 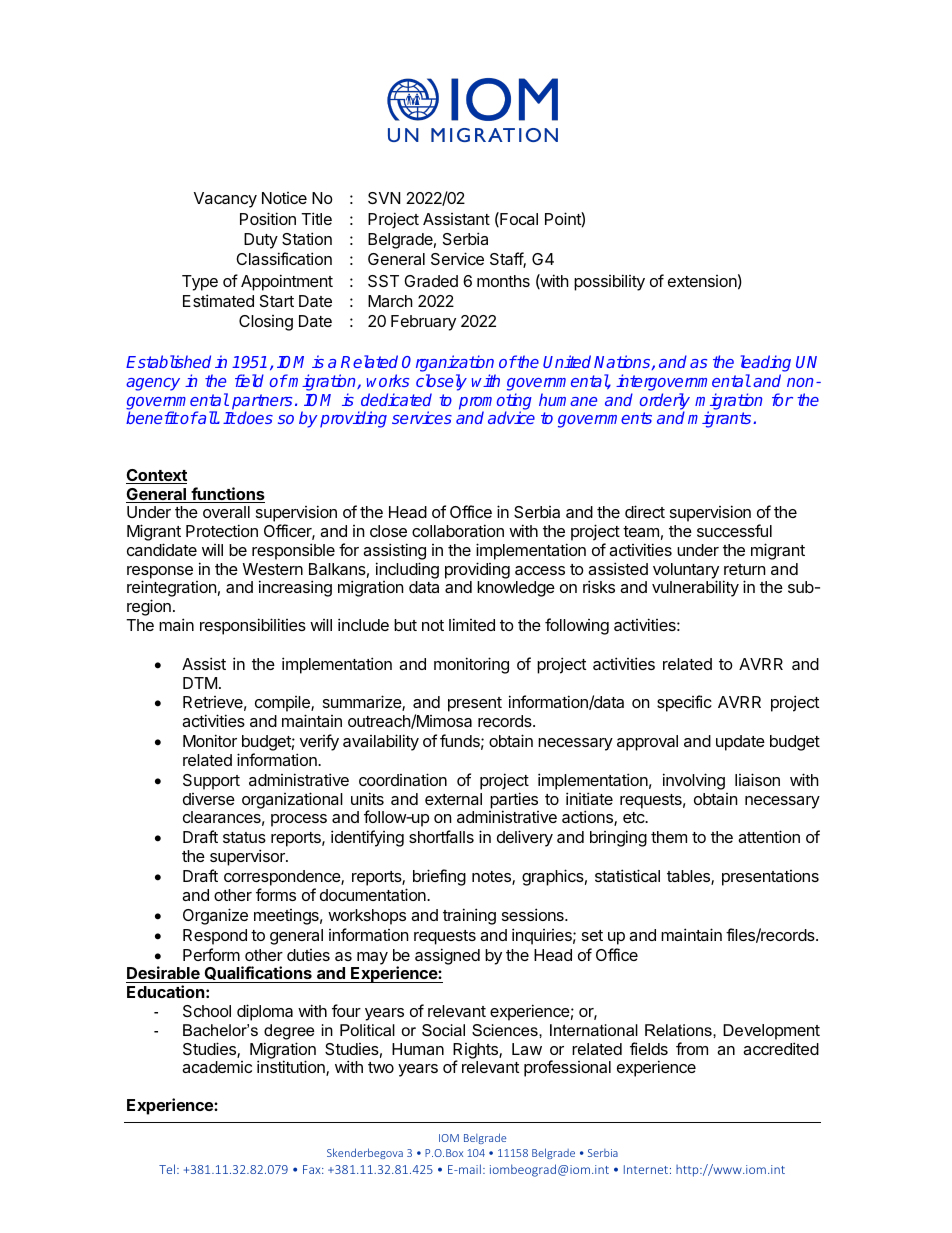 What do you see at coordinates (684, 703) in the image?
I see `specific` at bounding box center [684, 703].
